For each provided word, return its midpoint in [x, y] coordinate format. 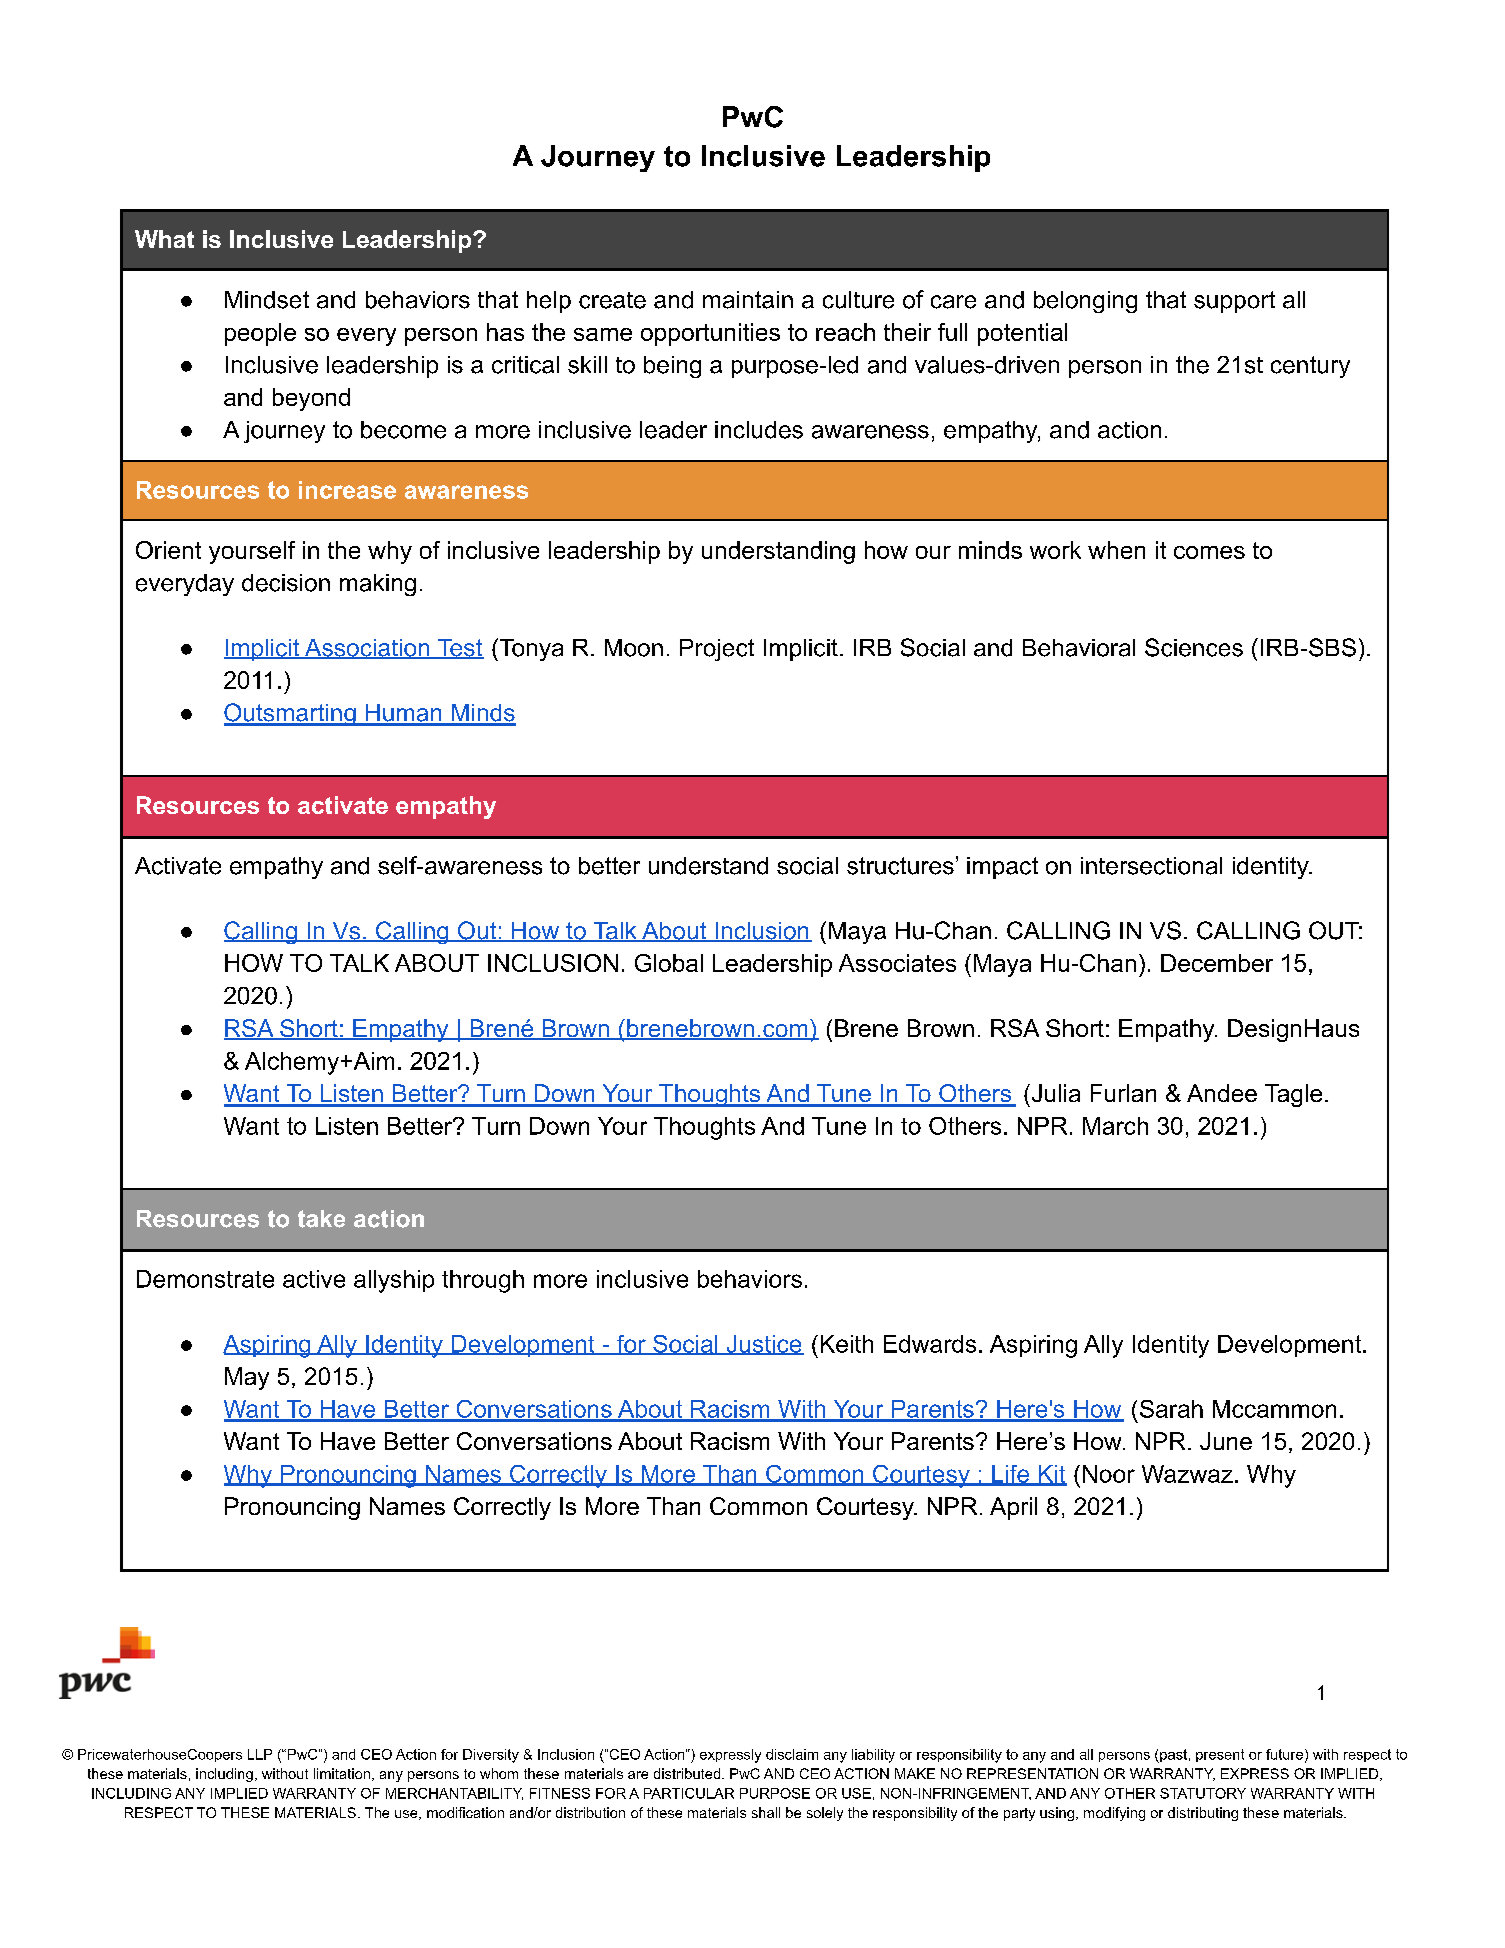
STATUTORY [1203, 1793]
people [260, 334]
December [1217, 963]
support [1234, 302]
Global [669, 963]
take [321, 1219]
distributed [687, 1773]
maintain [748, 300]
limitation [342, 1773]
